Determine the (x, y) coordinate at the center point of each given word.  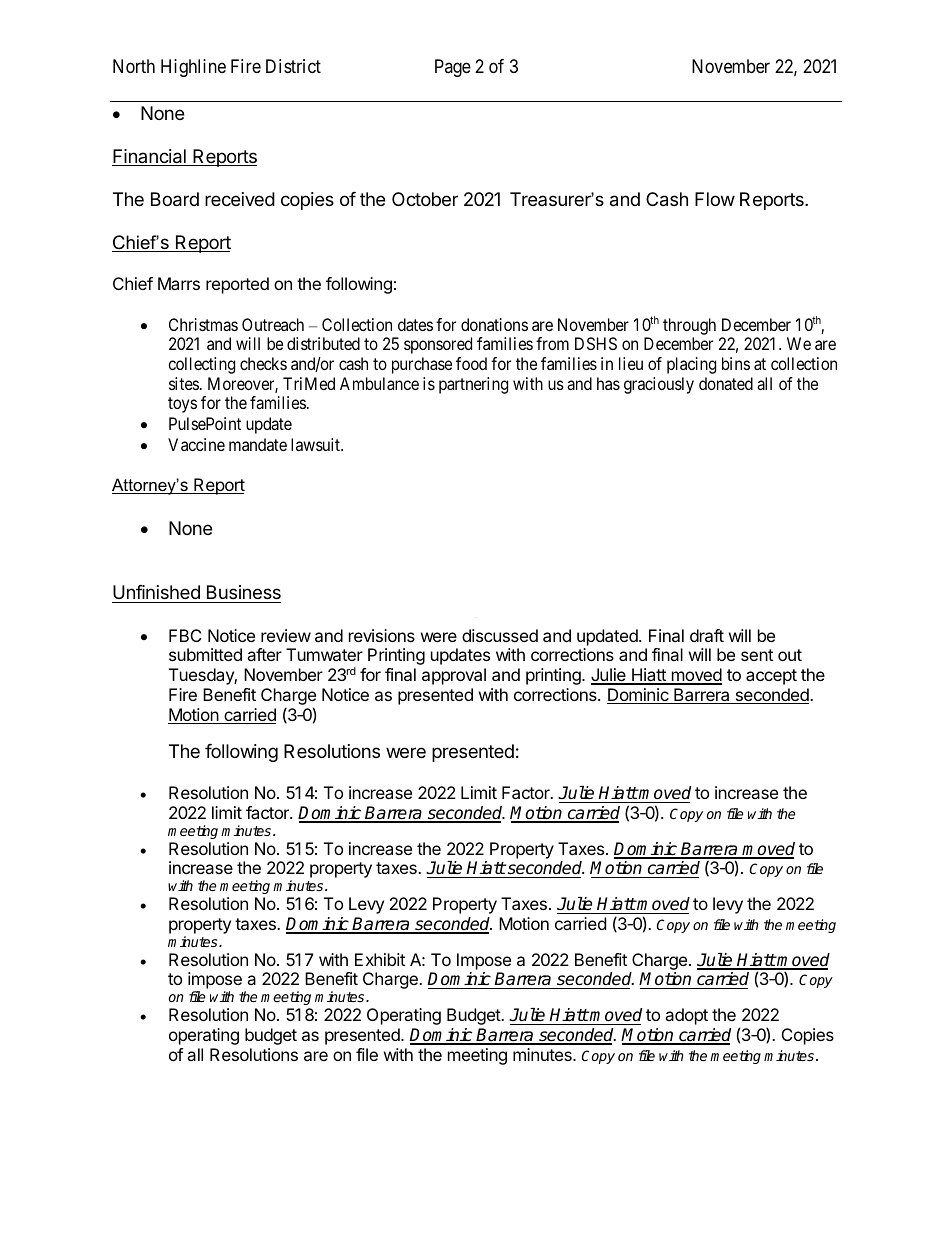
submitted (205, 654)
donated (726, 383)
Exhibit (380, 959)
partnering (473, 385)
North (134, 66)
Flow (715, 199)
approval (454, 676)
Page (453, 68)
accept (771, 677)
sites (184, 383)
